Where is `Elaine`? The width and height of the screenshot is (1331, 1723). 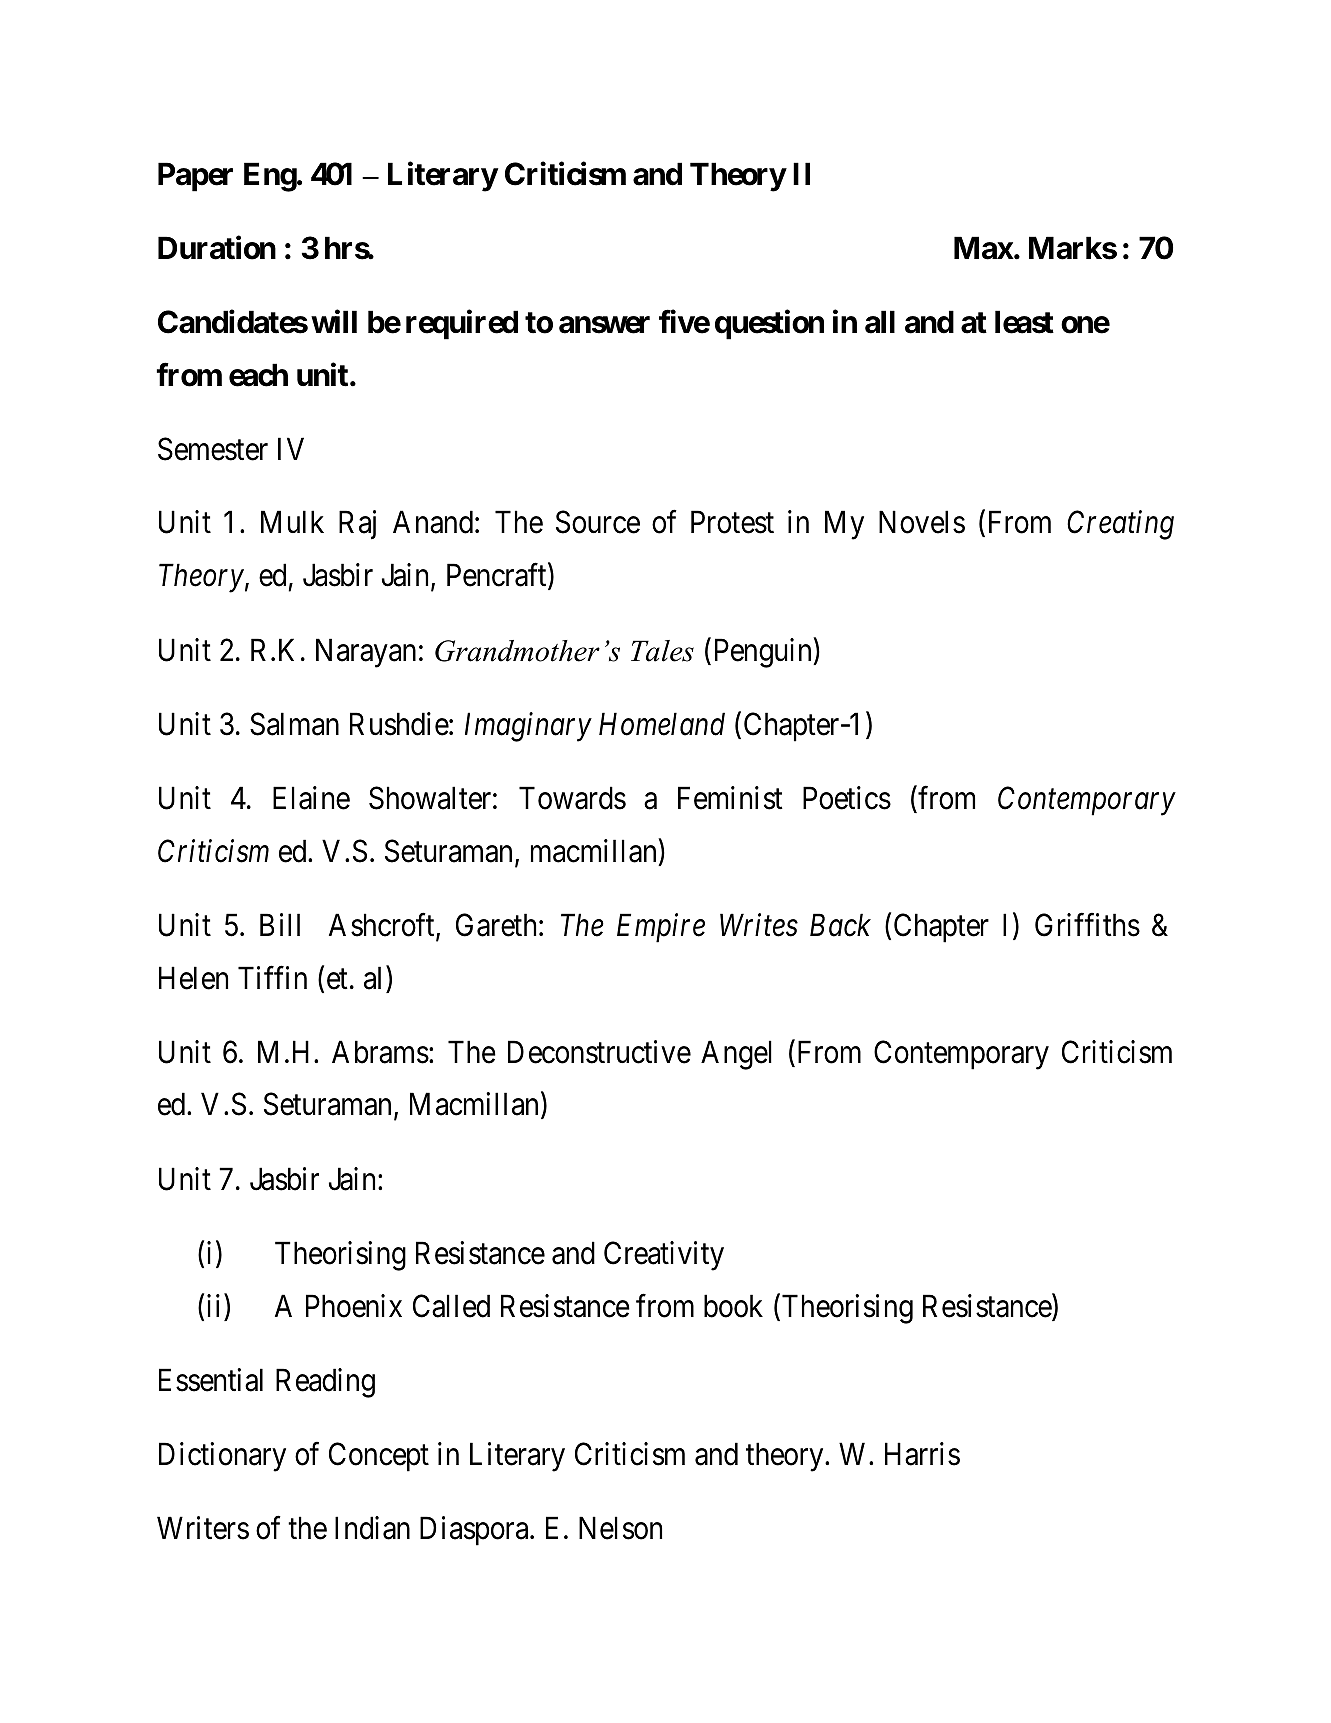
Elaine is located at coordinates (311, 798).
